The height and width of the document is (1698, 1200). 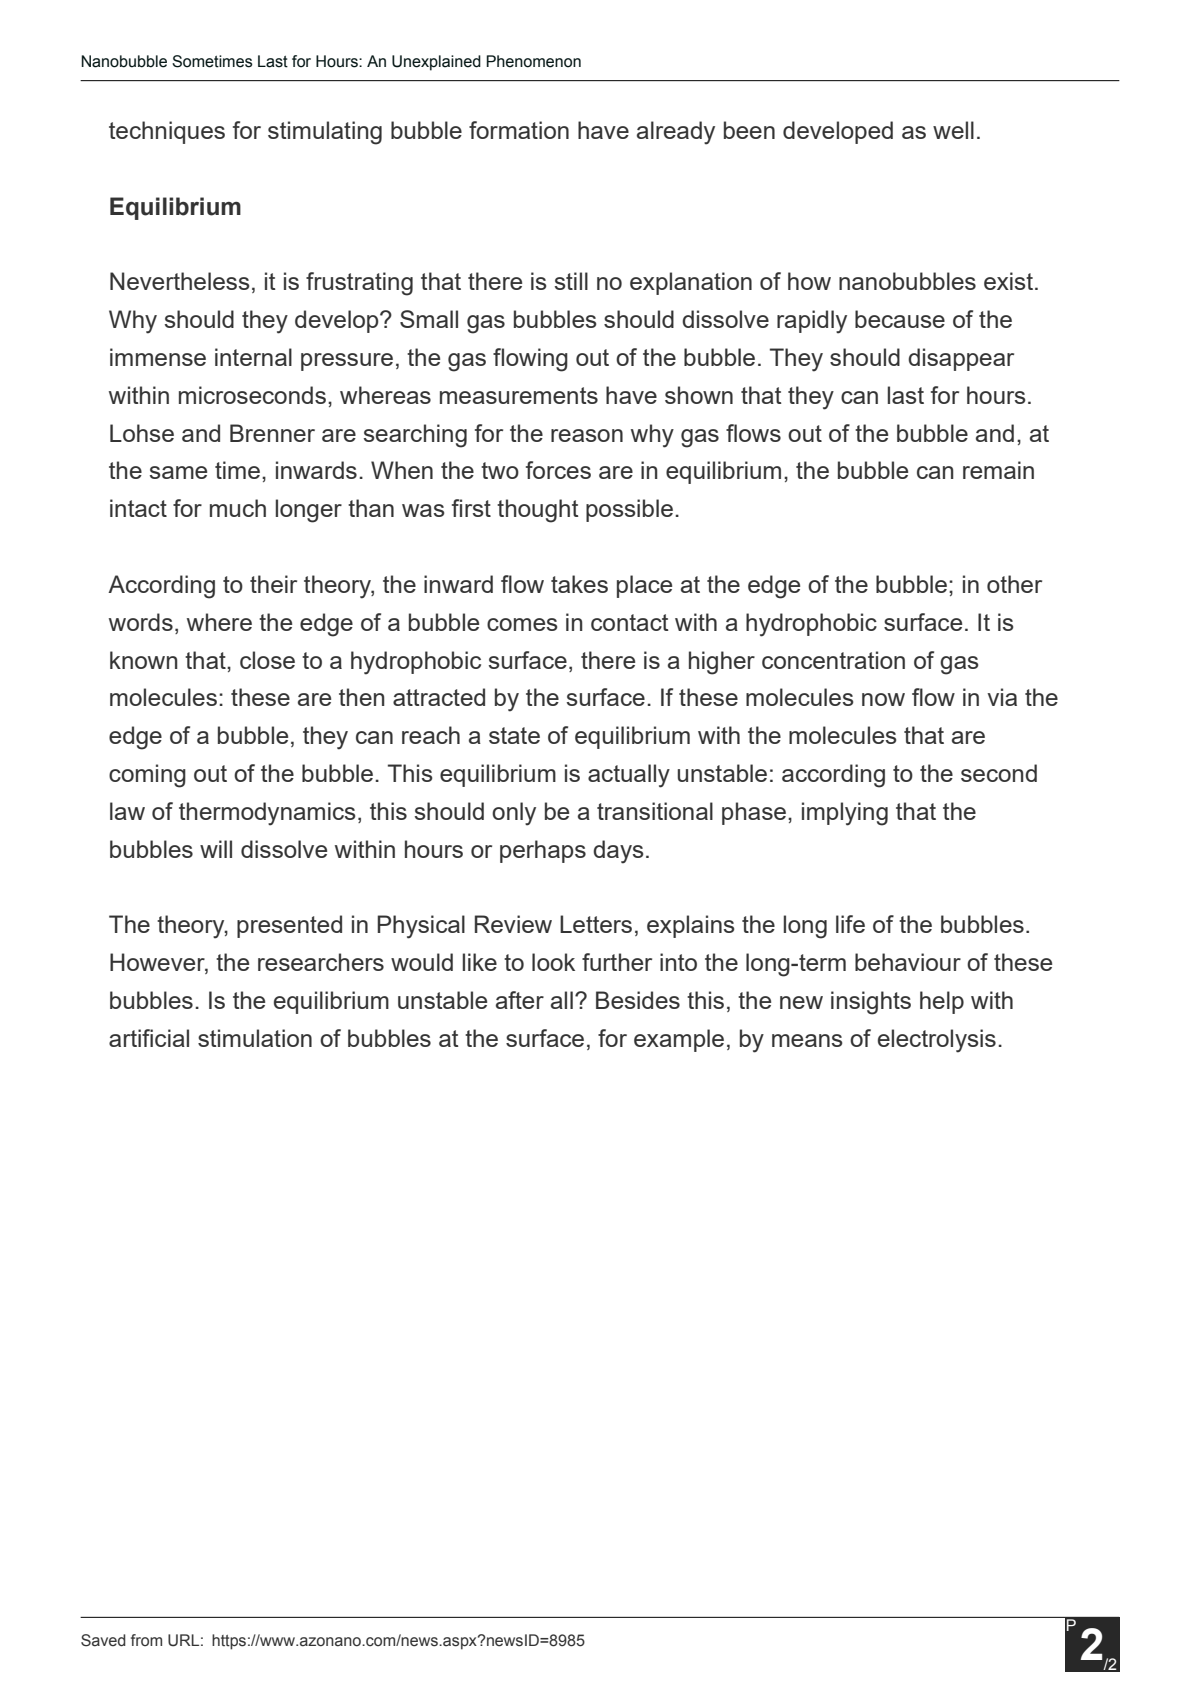 I want to click on techniques, so click(x=167, y=132).
